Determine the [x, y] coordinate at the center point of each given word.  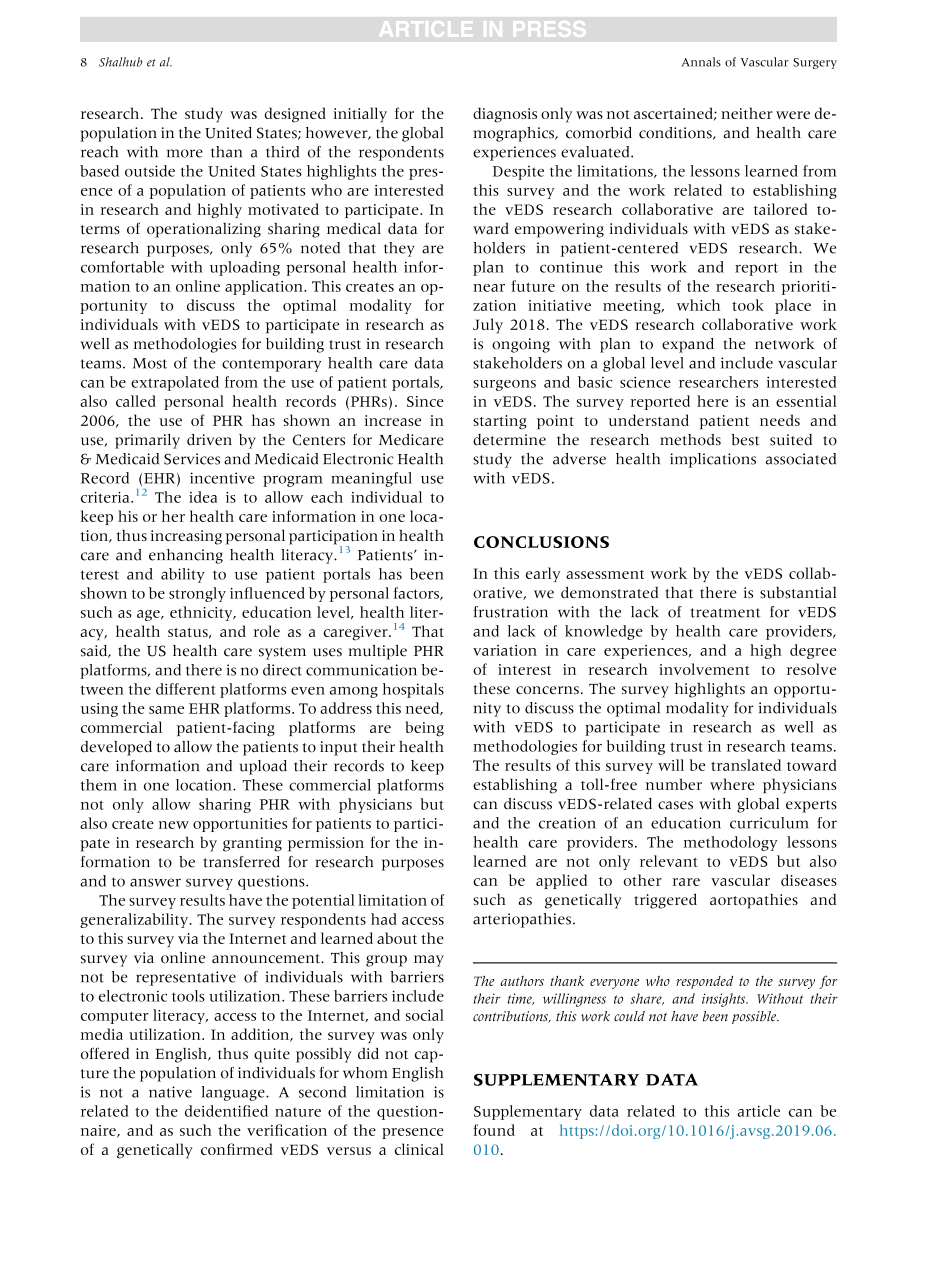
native [170, 1092]
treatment [725, 613]
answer [155, 882]
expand [688, 345]
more [185, 153]
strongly [197, 594]
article [758, 1111]
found [494, 1130]
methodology [730, 843]
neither [747, 113]
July [488, 326]
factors [417, 593]
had [384, 919]
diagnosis [505, 115]
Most [150, 363]
